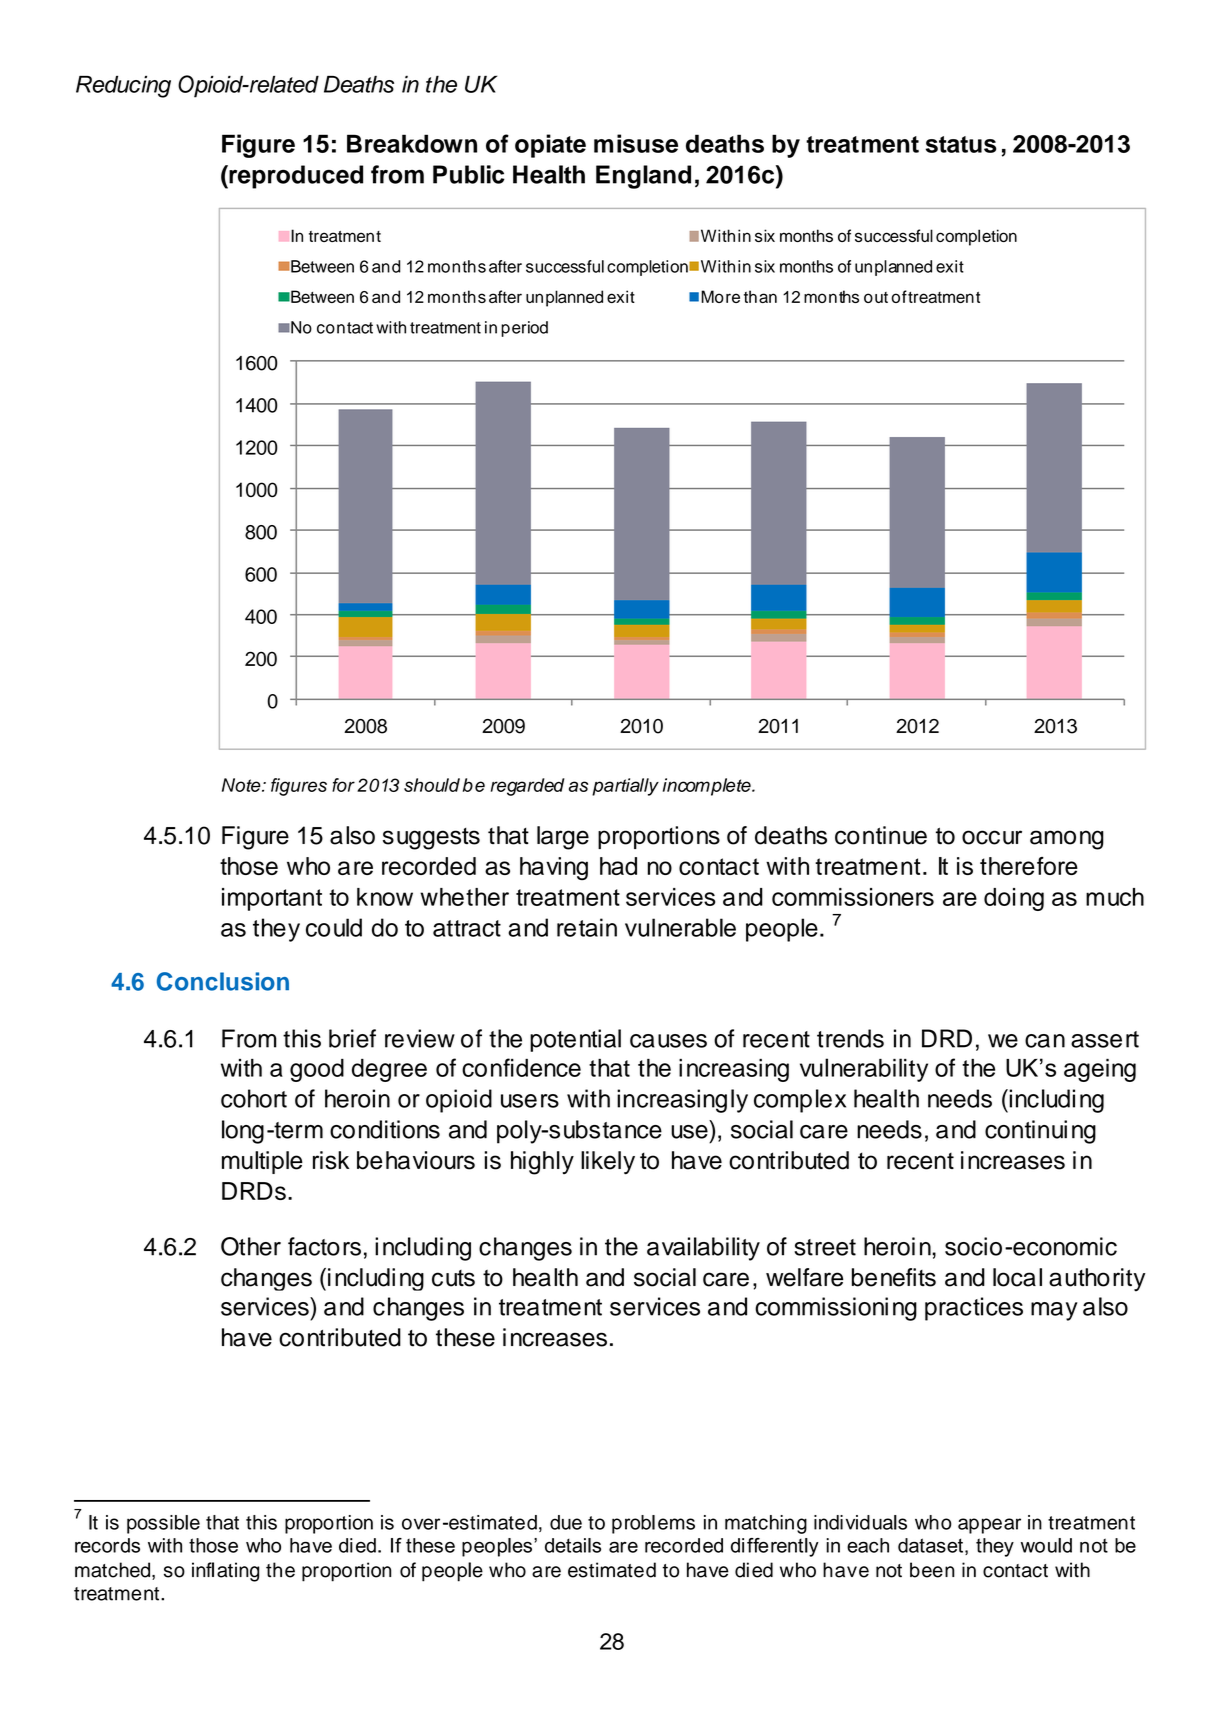 The image size is (1222, 1728). What do you see at coordinates (1045, 1041) in the screenshot?
I see `can` at bounding box center [1045, 1041].
